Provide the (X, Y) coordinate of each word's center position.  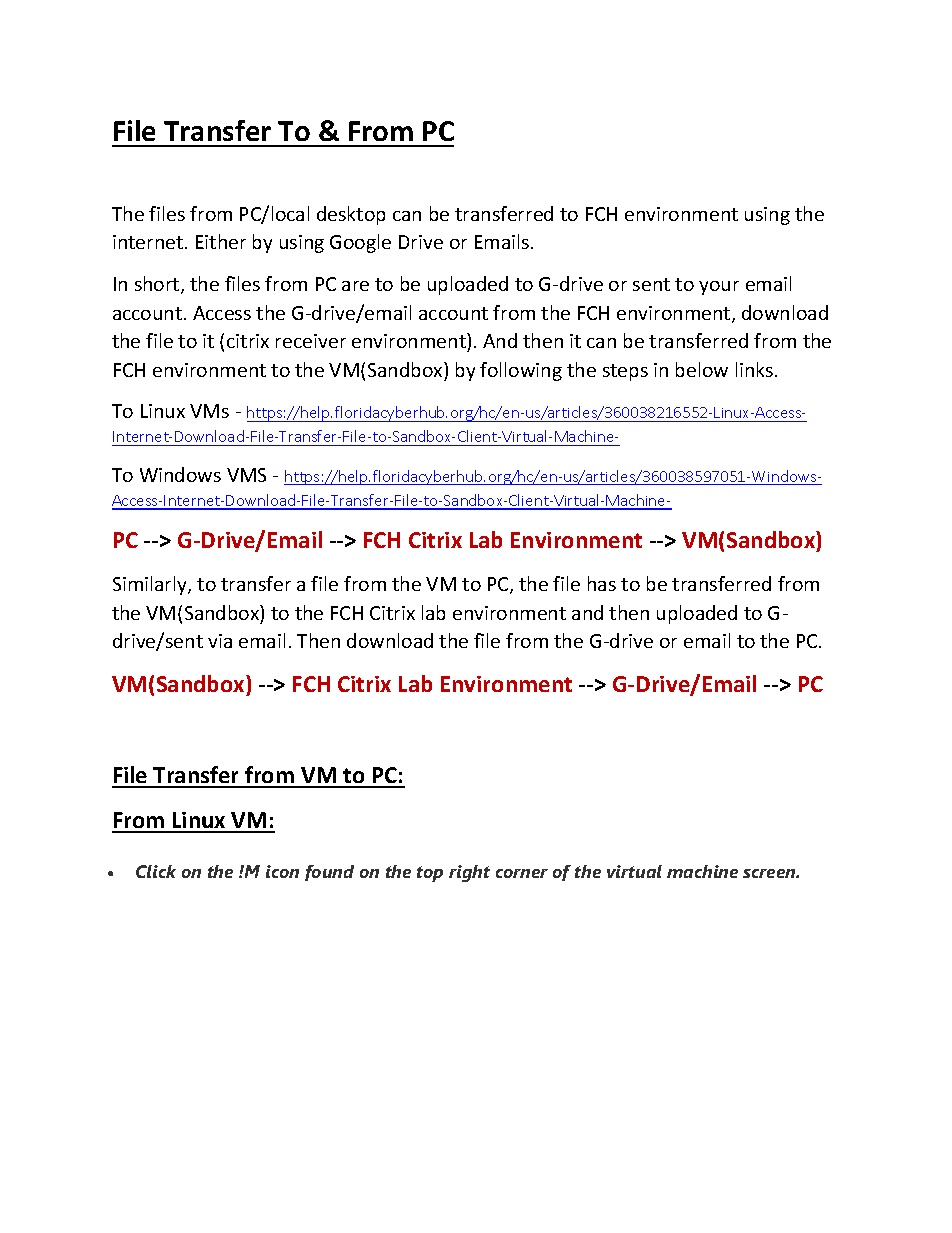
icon (282, 871)
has (602, 583)
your (719, 288)
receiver (311, 341)
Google (360, 243)
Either (221, 241)
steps (625, 372)
